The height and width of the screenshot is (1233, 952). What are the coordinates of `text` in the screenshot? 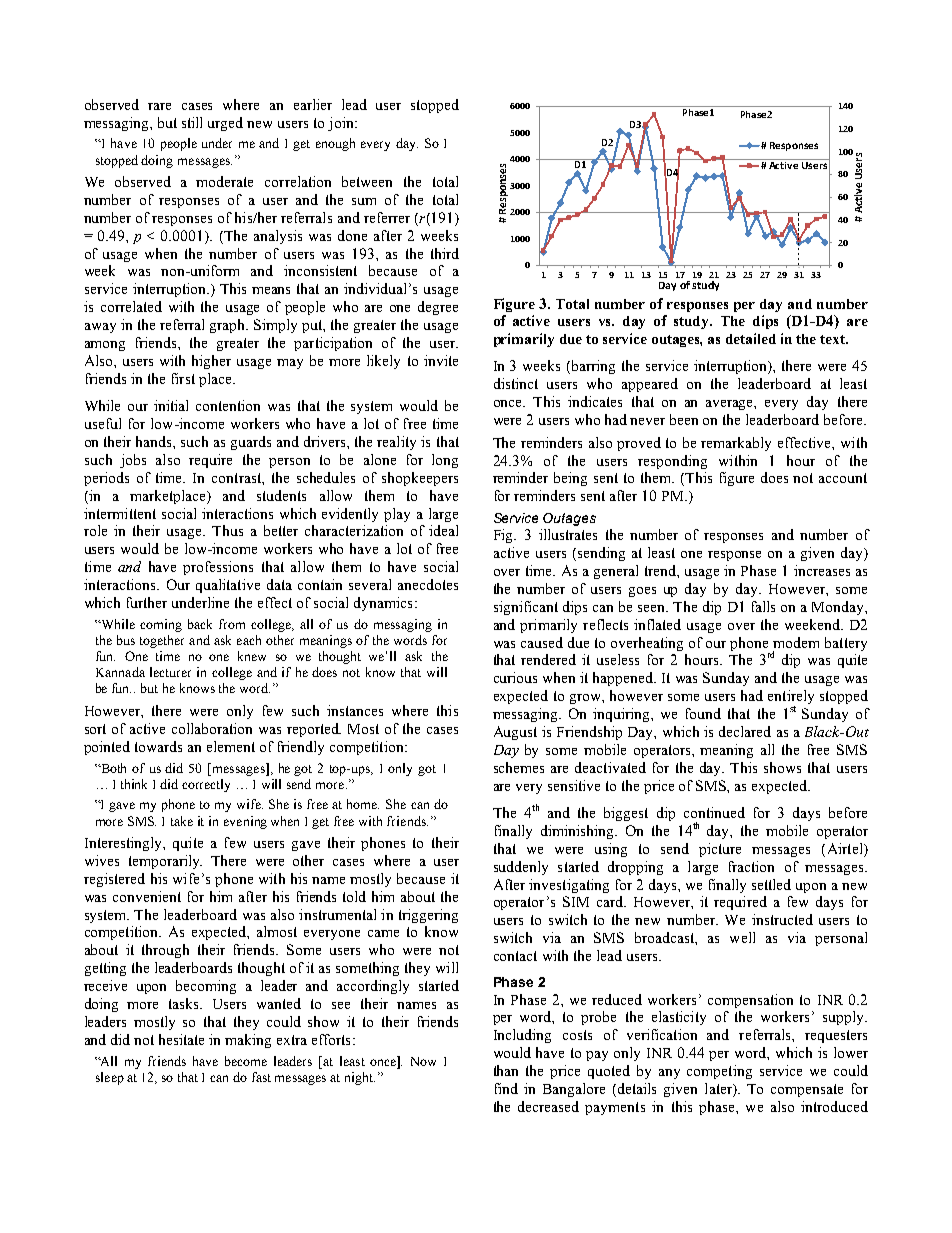 It's located at (834, 339).
